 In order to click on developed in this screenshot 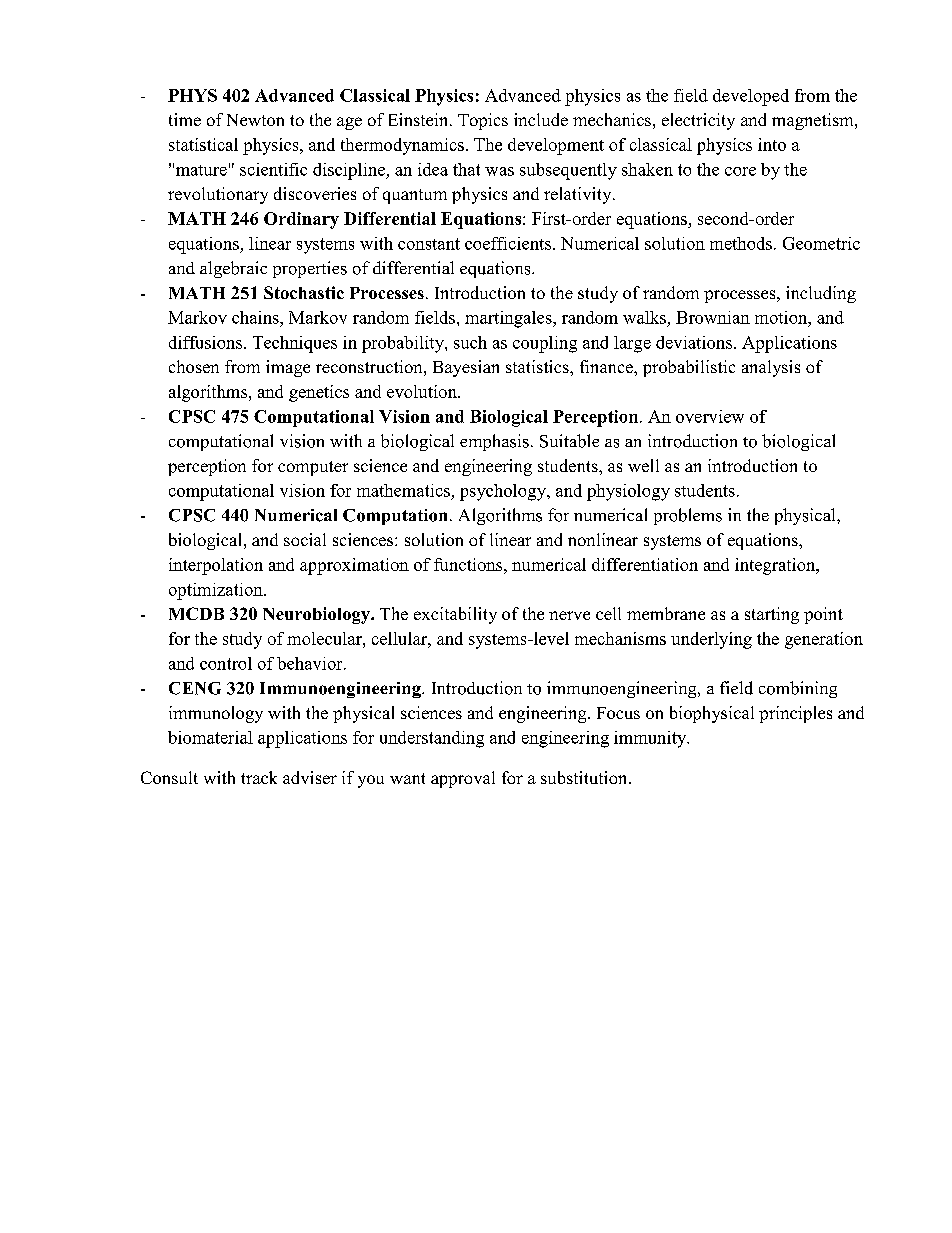, I will do `click(751, 97)`.
